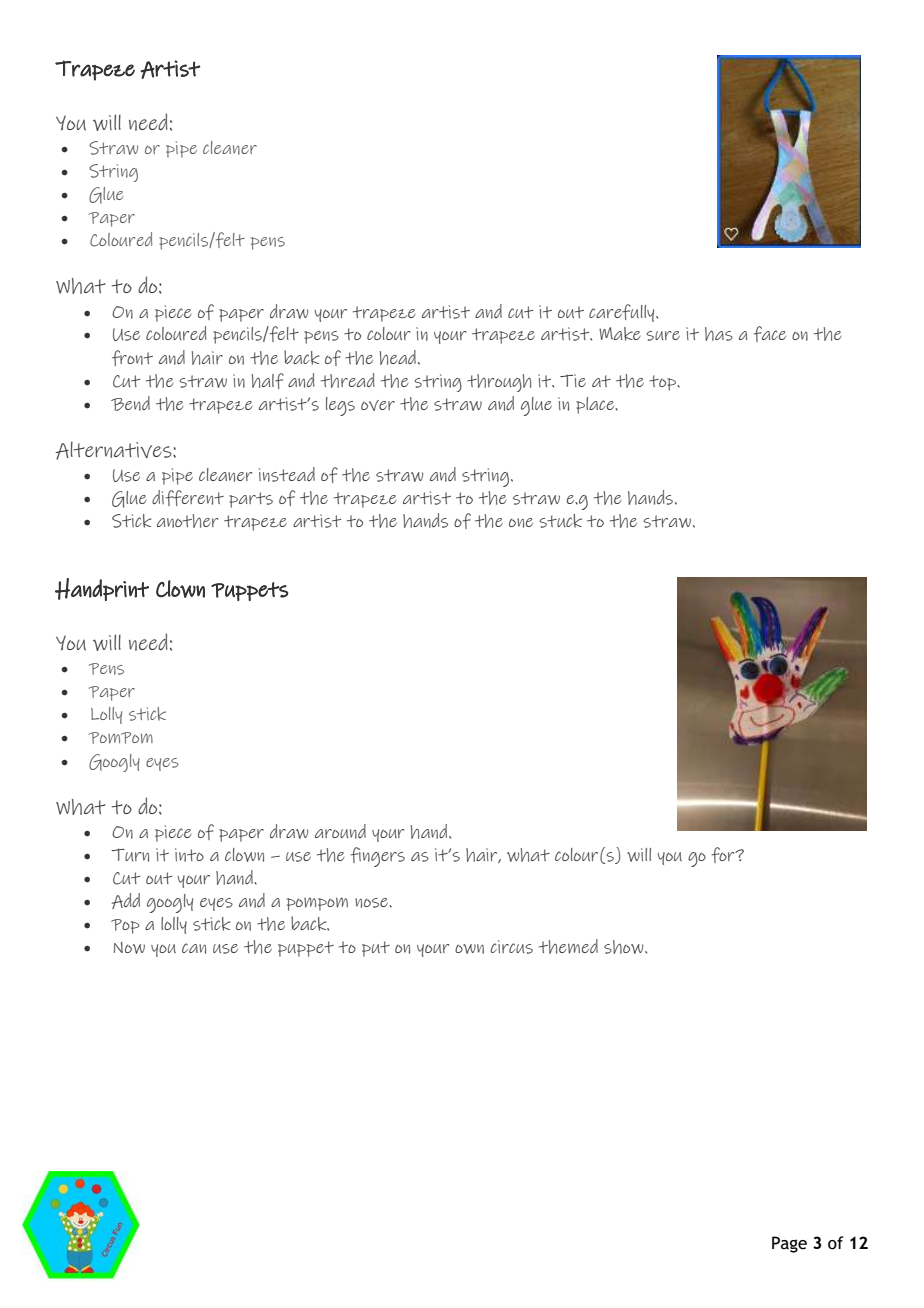  Describe the element at coordinates (398, 357) in the screenshot. I see `head` at that location.
